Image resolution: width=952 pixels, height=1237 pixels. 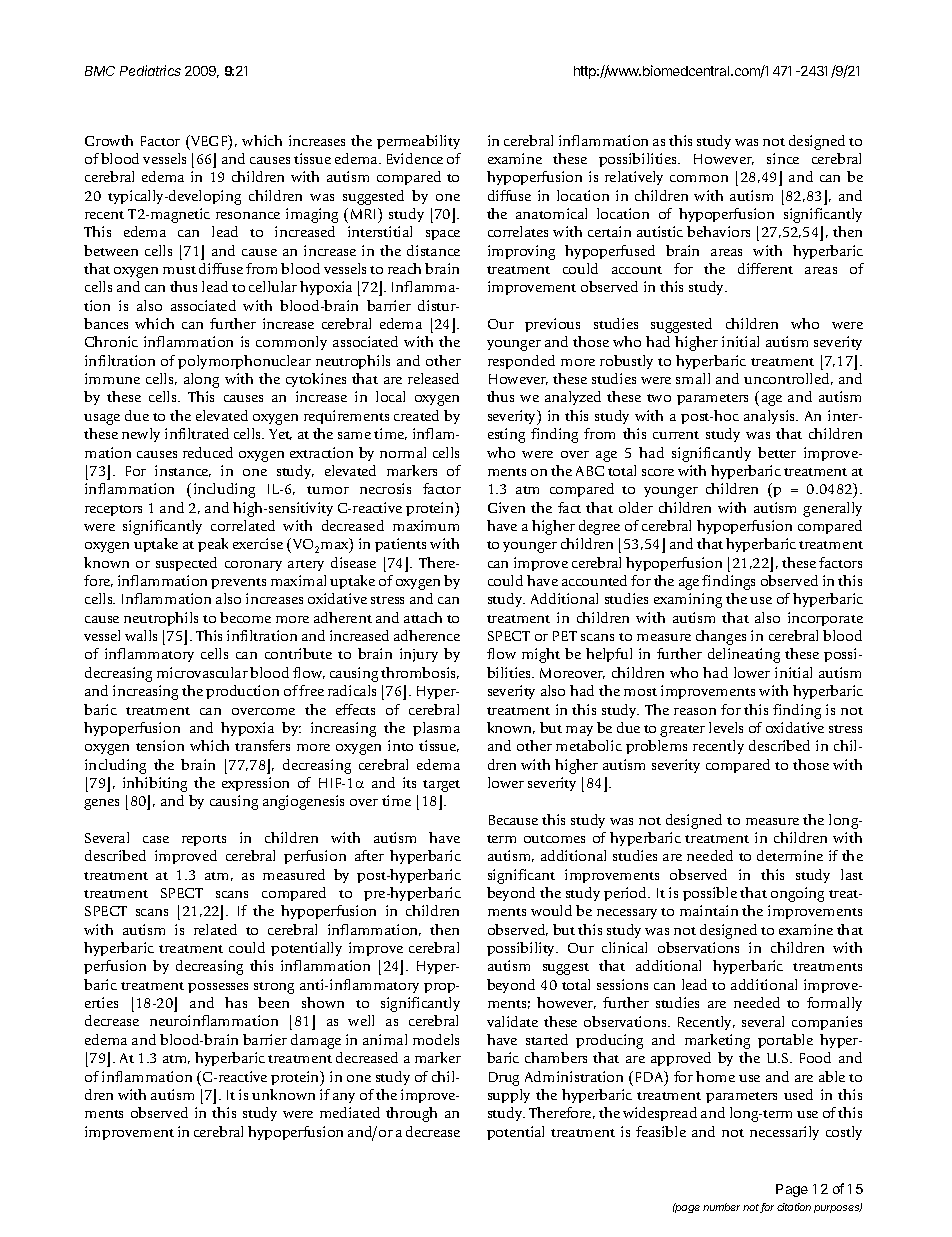 What do you see at coordinates (441, 786) in the document?
I see `target` at bounding box center [441, 786].
